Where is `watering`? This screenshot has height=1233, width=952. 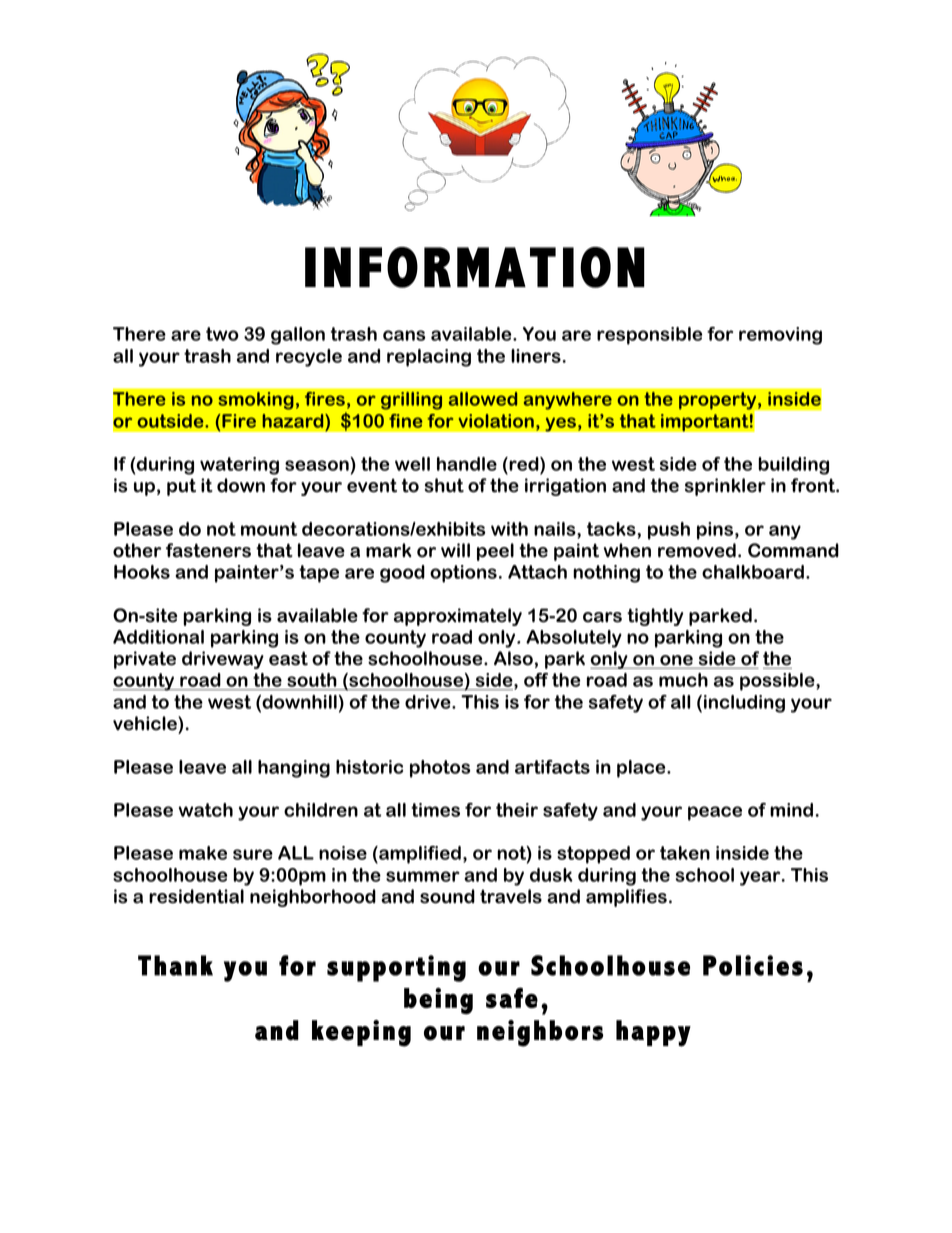 watering is located at coordinates (239, 466).
